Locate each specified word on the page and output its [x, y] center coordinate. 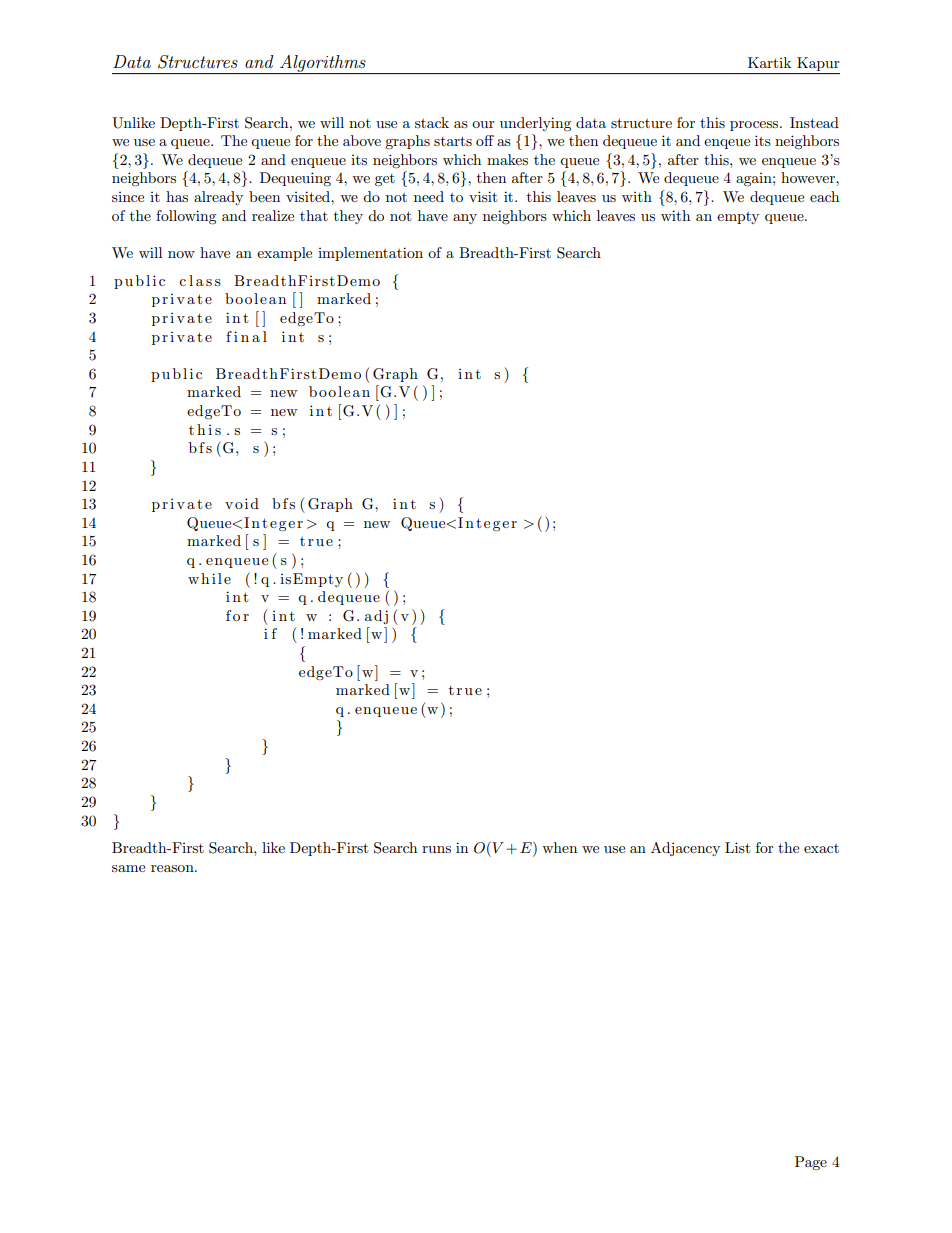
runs [436, 849]
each [824, 196]
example [284, 254]
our [483, 124]
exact [821, 848]
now [181, 254]
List [737, 847]
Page [811, 1163]
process [755, 126]
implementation [370, 254]
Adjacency [685, 849]
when [559, 847]
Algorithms [323, 64]
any [465, 219]
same [128, 868]
